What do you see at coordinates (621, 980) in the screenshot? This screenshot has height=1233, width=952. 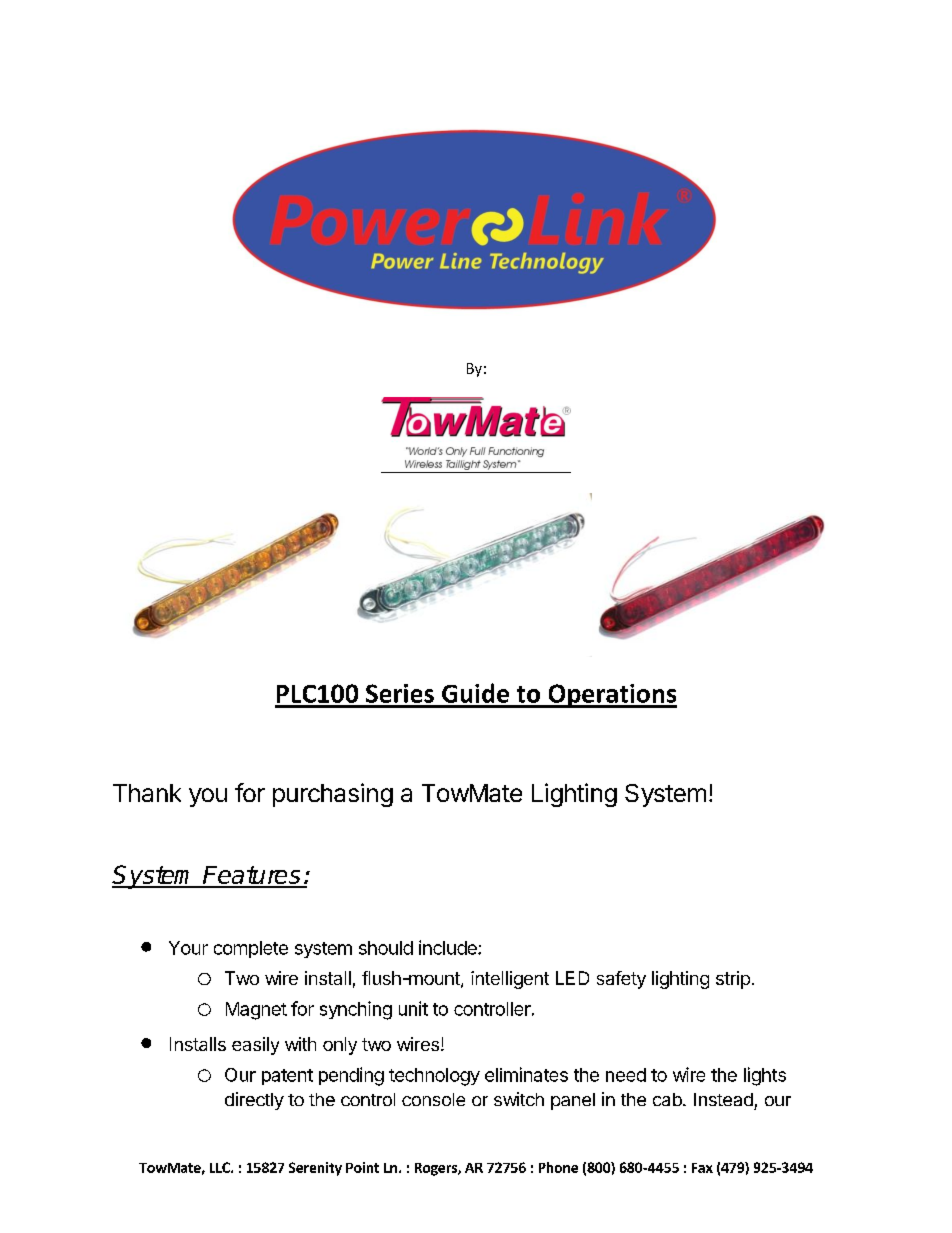 I see `safety` at bounding box center [621, 980].
